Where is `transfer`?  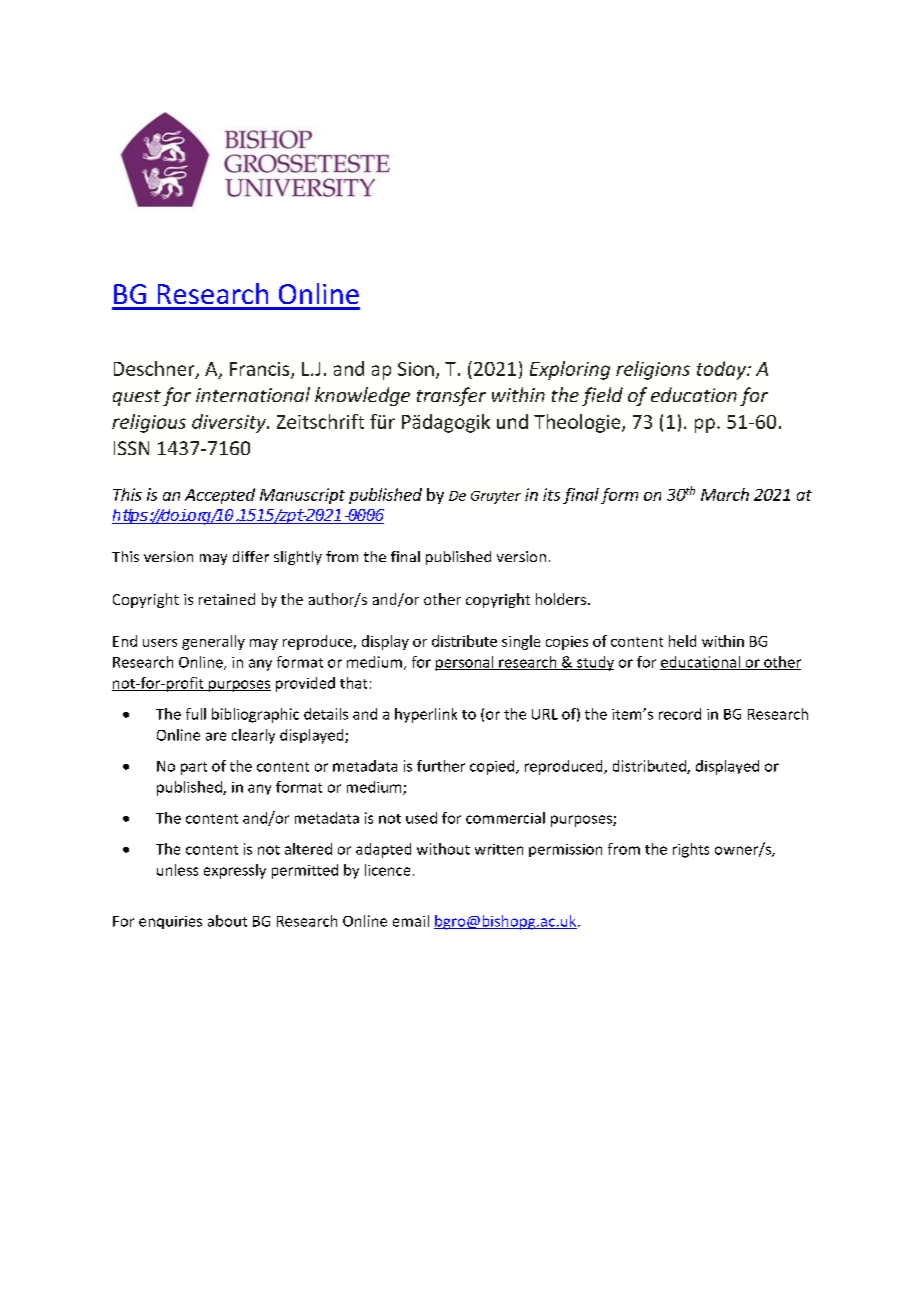 transfer is located at coordinates (451, 396).
